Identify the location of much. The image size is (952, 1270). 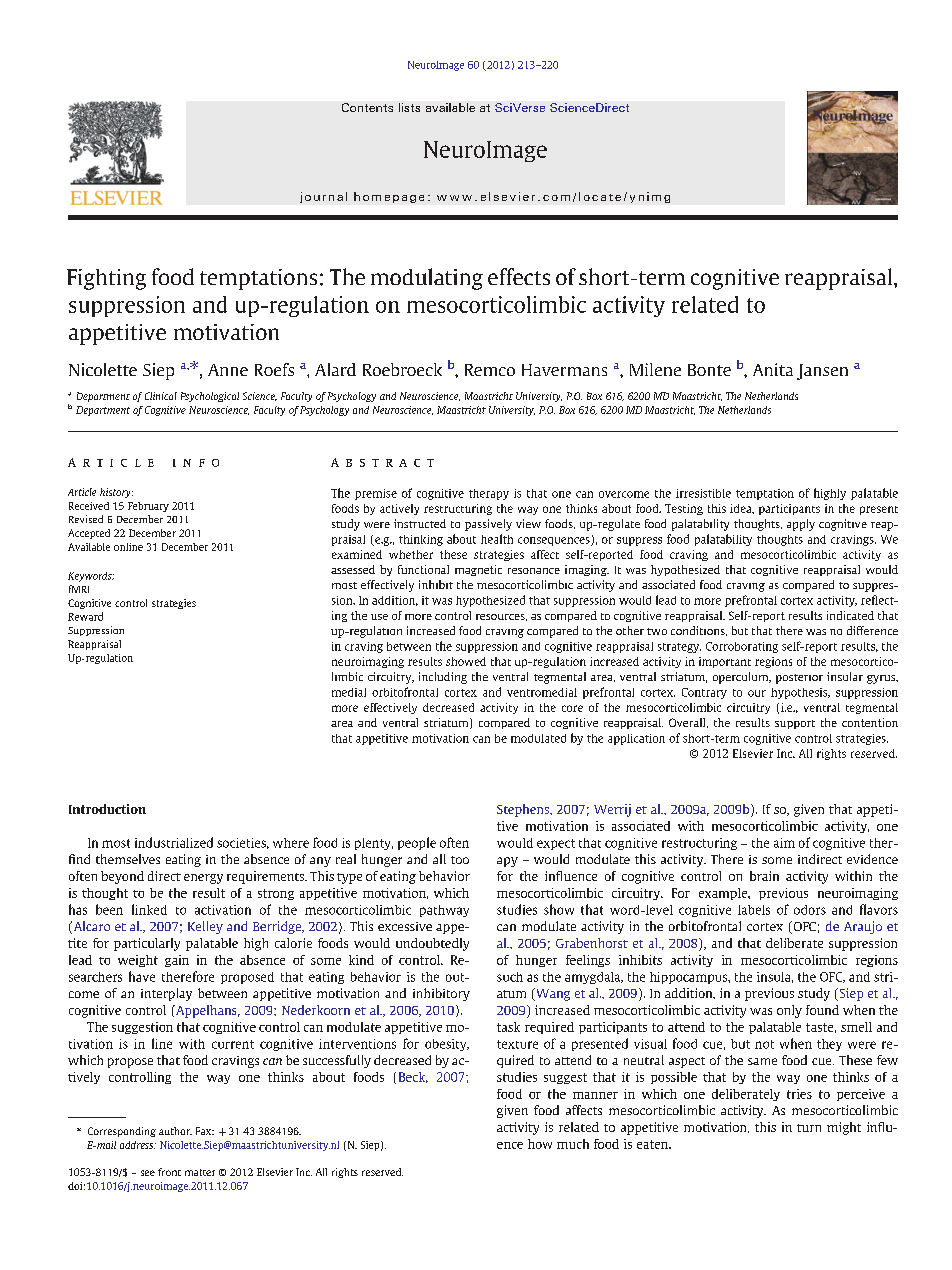
(573, 1144).
